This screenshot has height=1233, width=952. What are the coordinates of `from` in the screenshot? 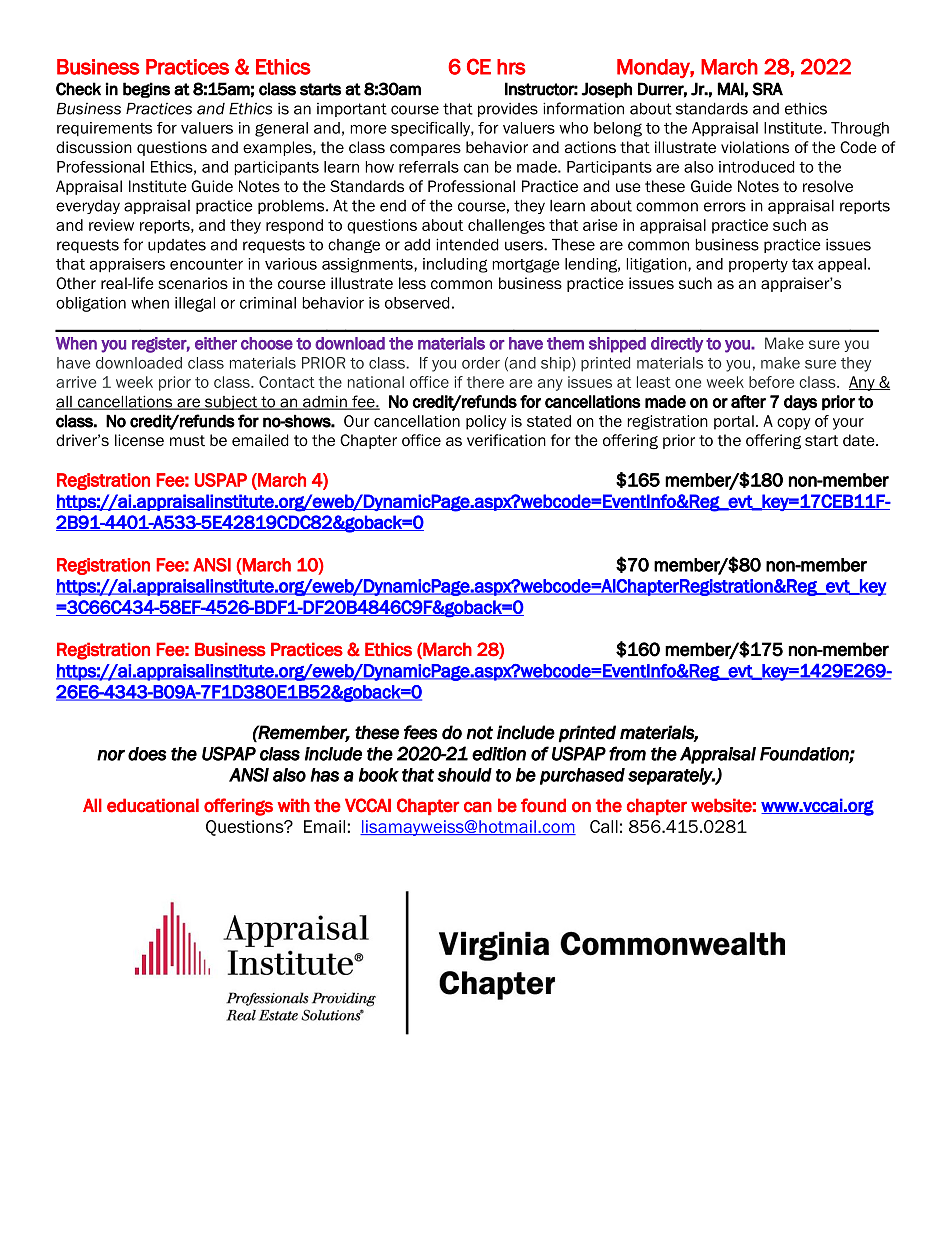 It's located at (627, 753).
